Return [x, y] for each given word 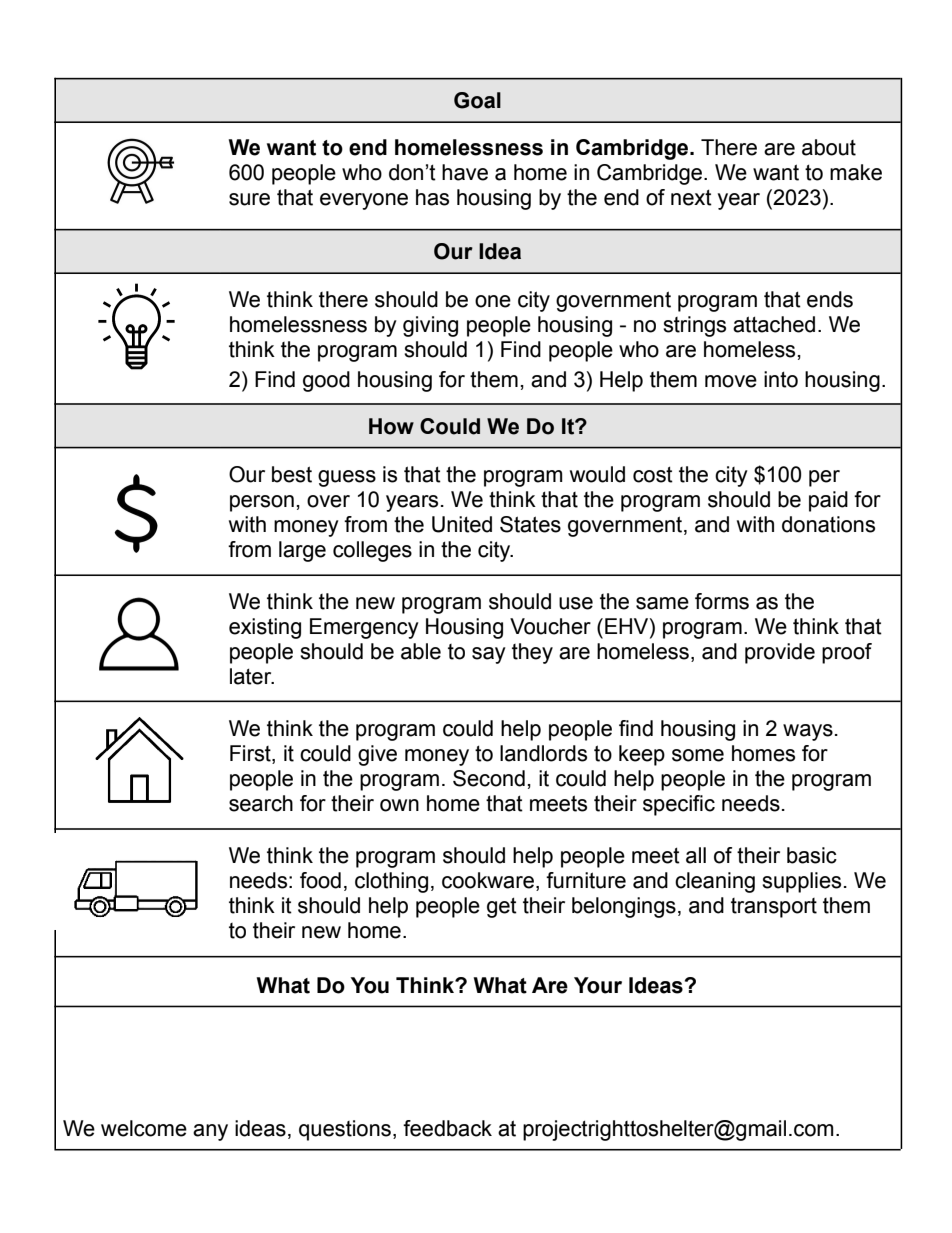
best [292, 474]
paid [828, 501]
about [829, 147]
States [530, 524]
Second [489, 778]
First [251, 754]
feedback [447, 1128]
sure [249, 199]
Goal [477, 100]
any [210, 1132]
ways [808, 732]
